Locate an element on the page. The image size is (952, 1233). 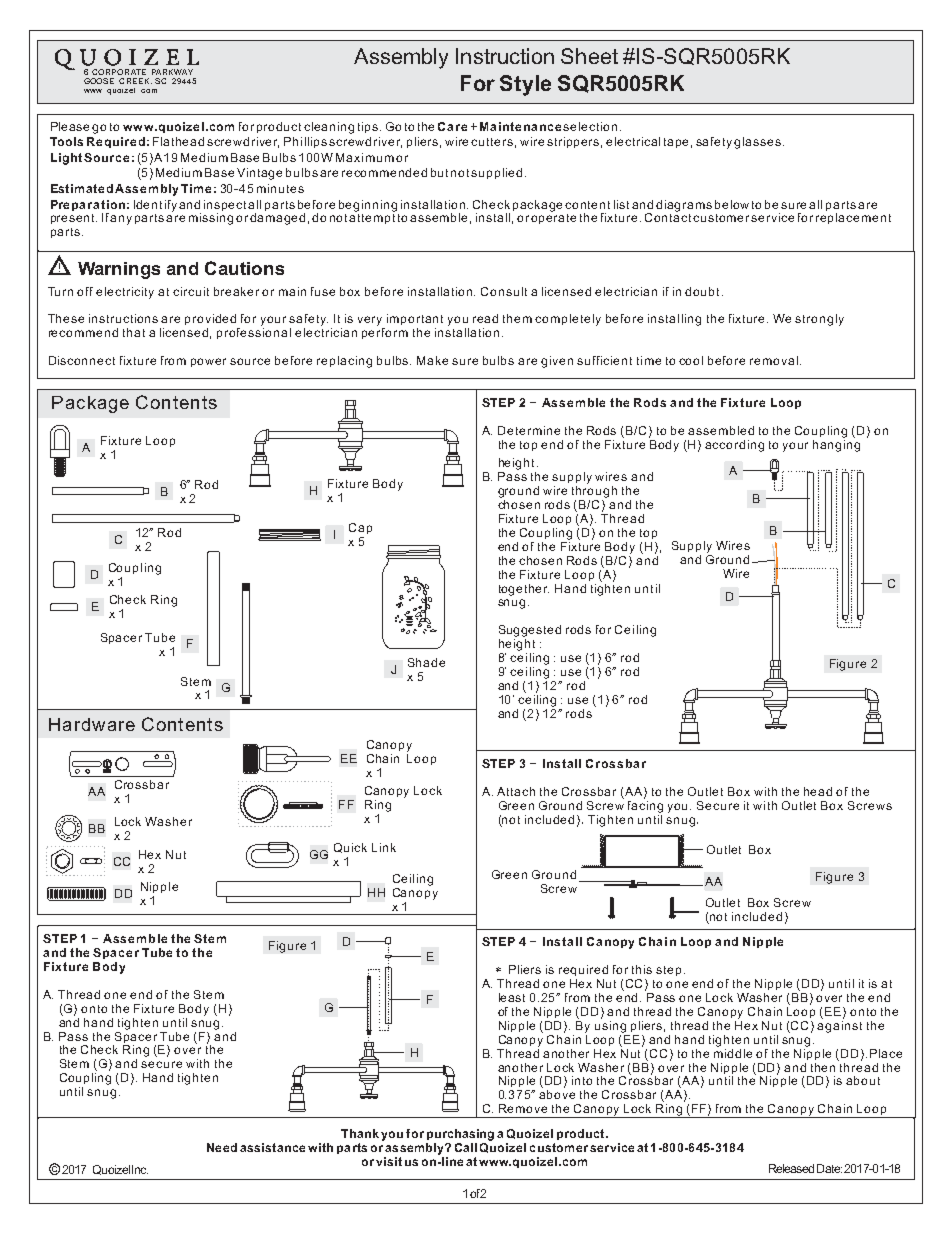
removal is located at coordinates (774, 360).
